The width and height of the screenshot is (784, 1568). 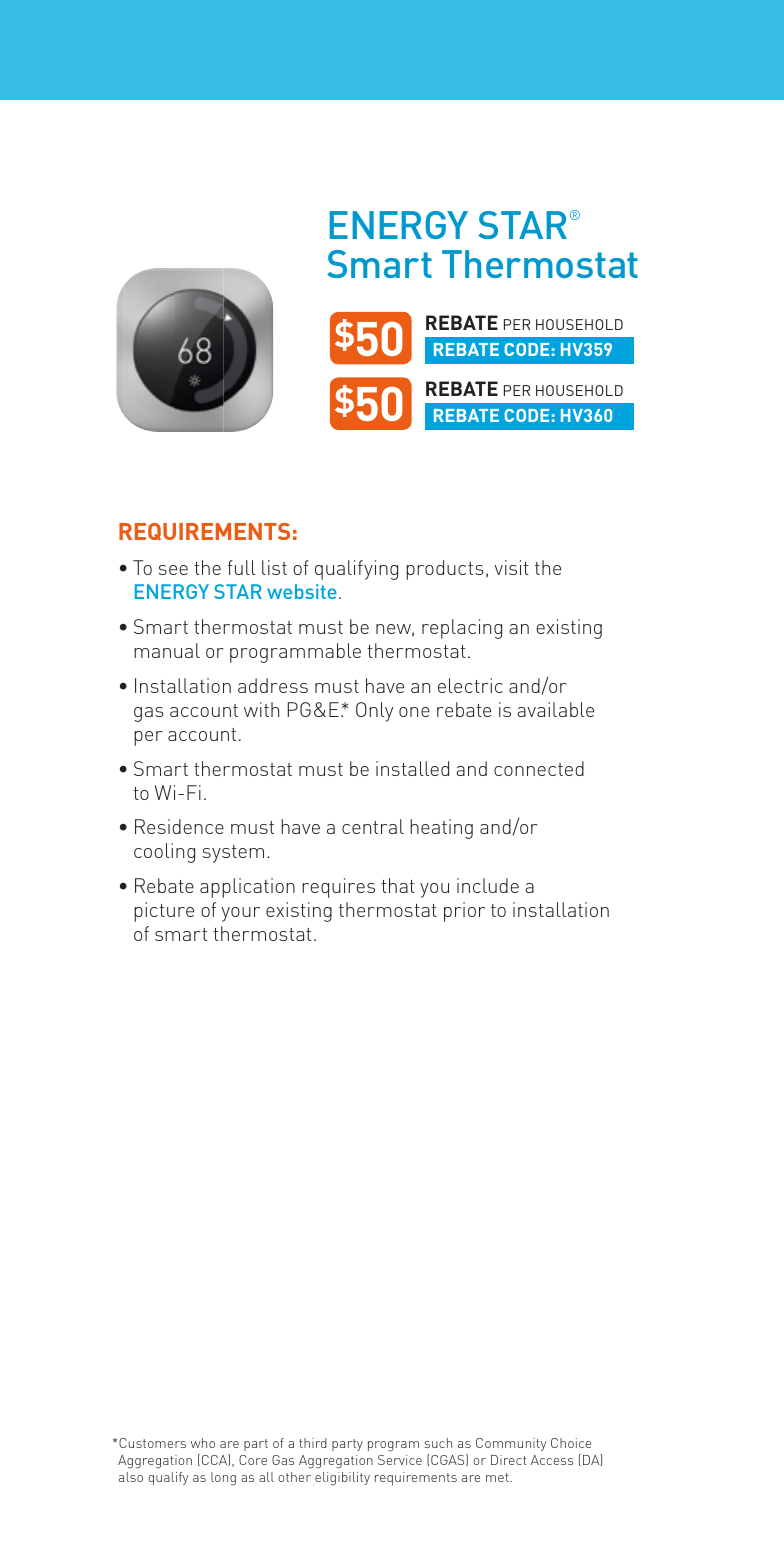 I want to click on website, so click(x=302, y=591).
